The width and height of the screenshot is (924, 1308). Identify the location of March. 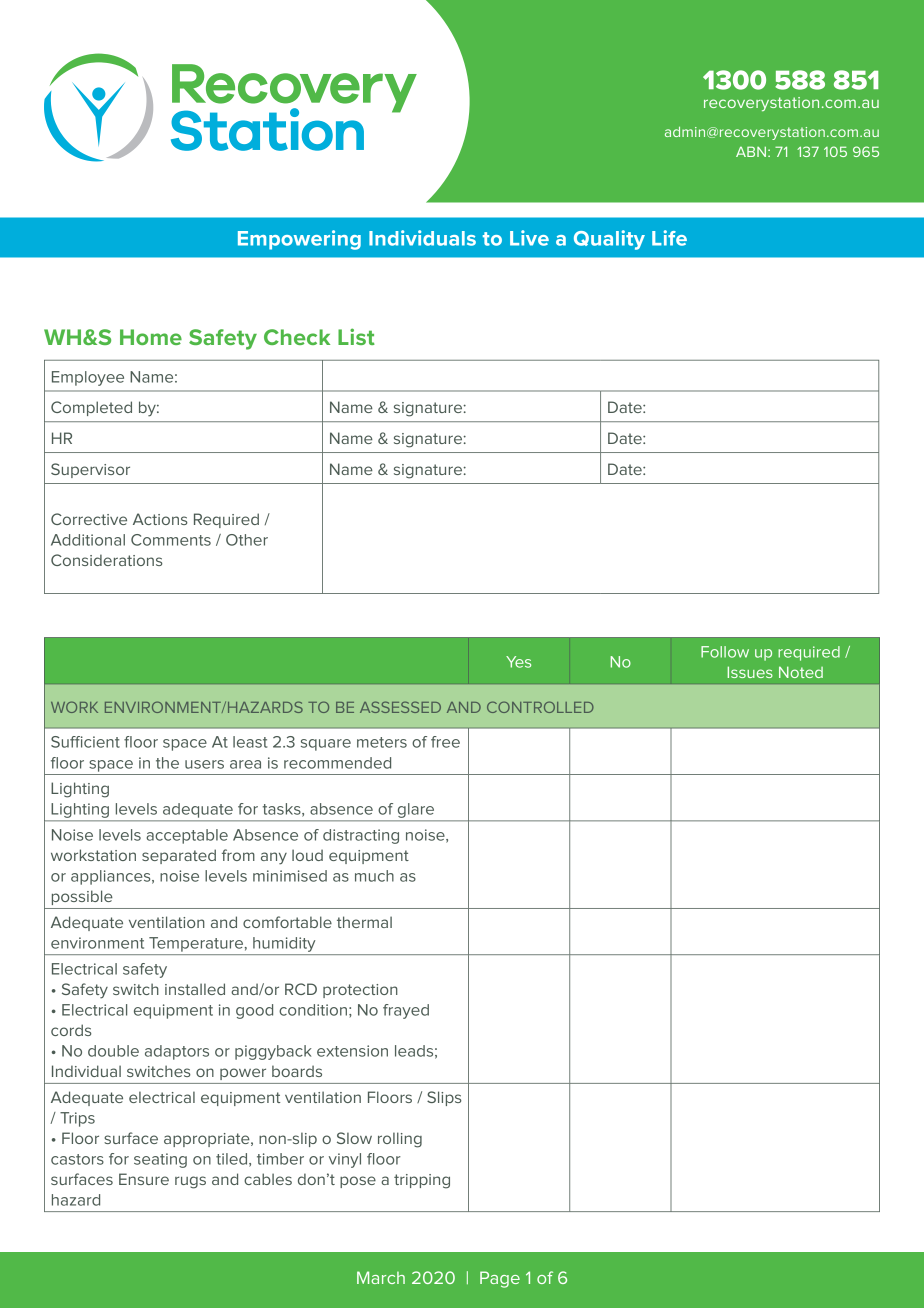
(381, 1277).
